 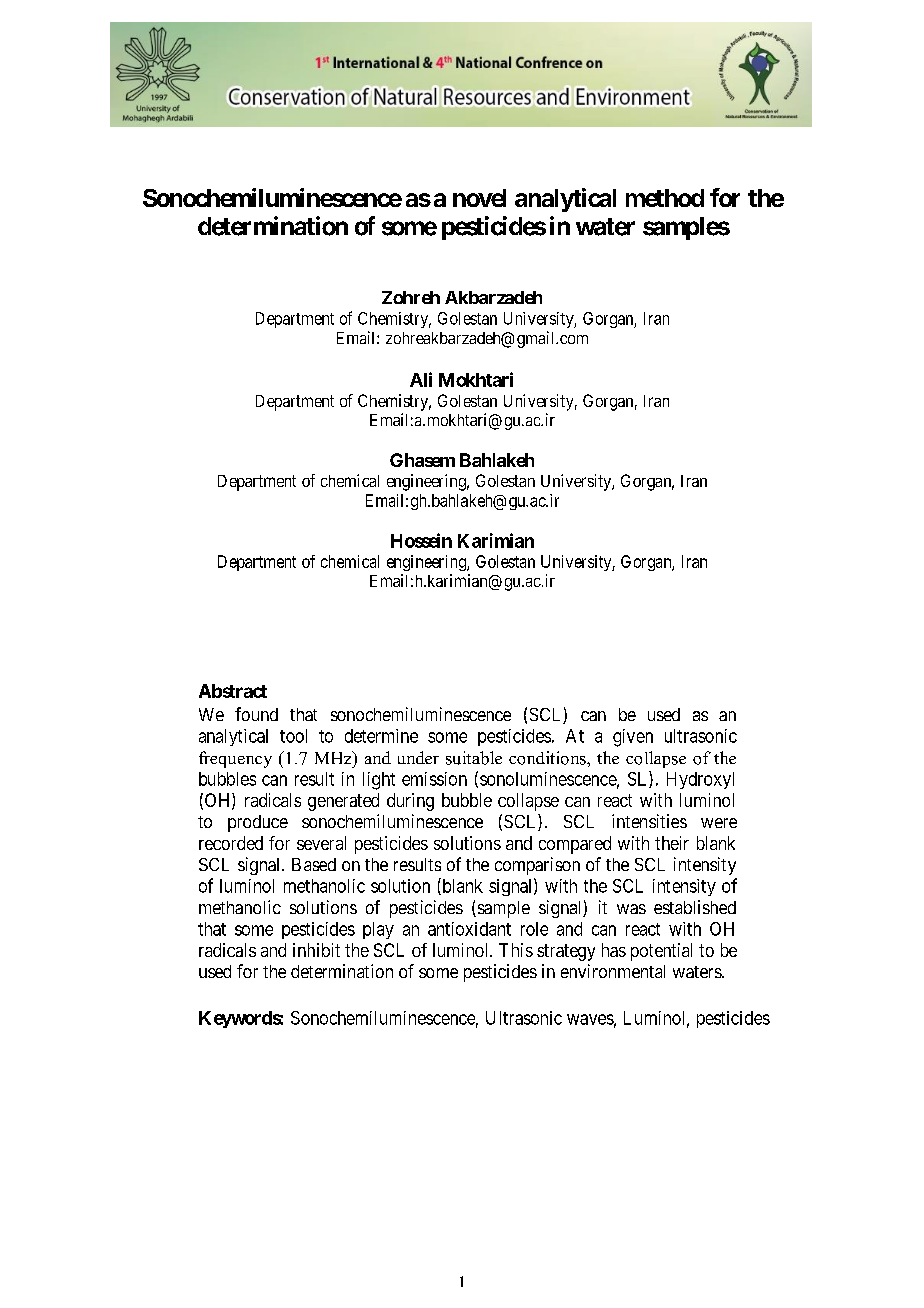 I want to click on method, so click(x=665, y=198).
